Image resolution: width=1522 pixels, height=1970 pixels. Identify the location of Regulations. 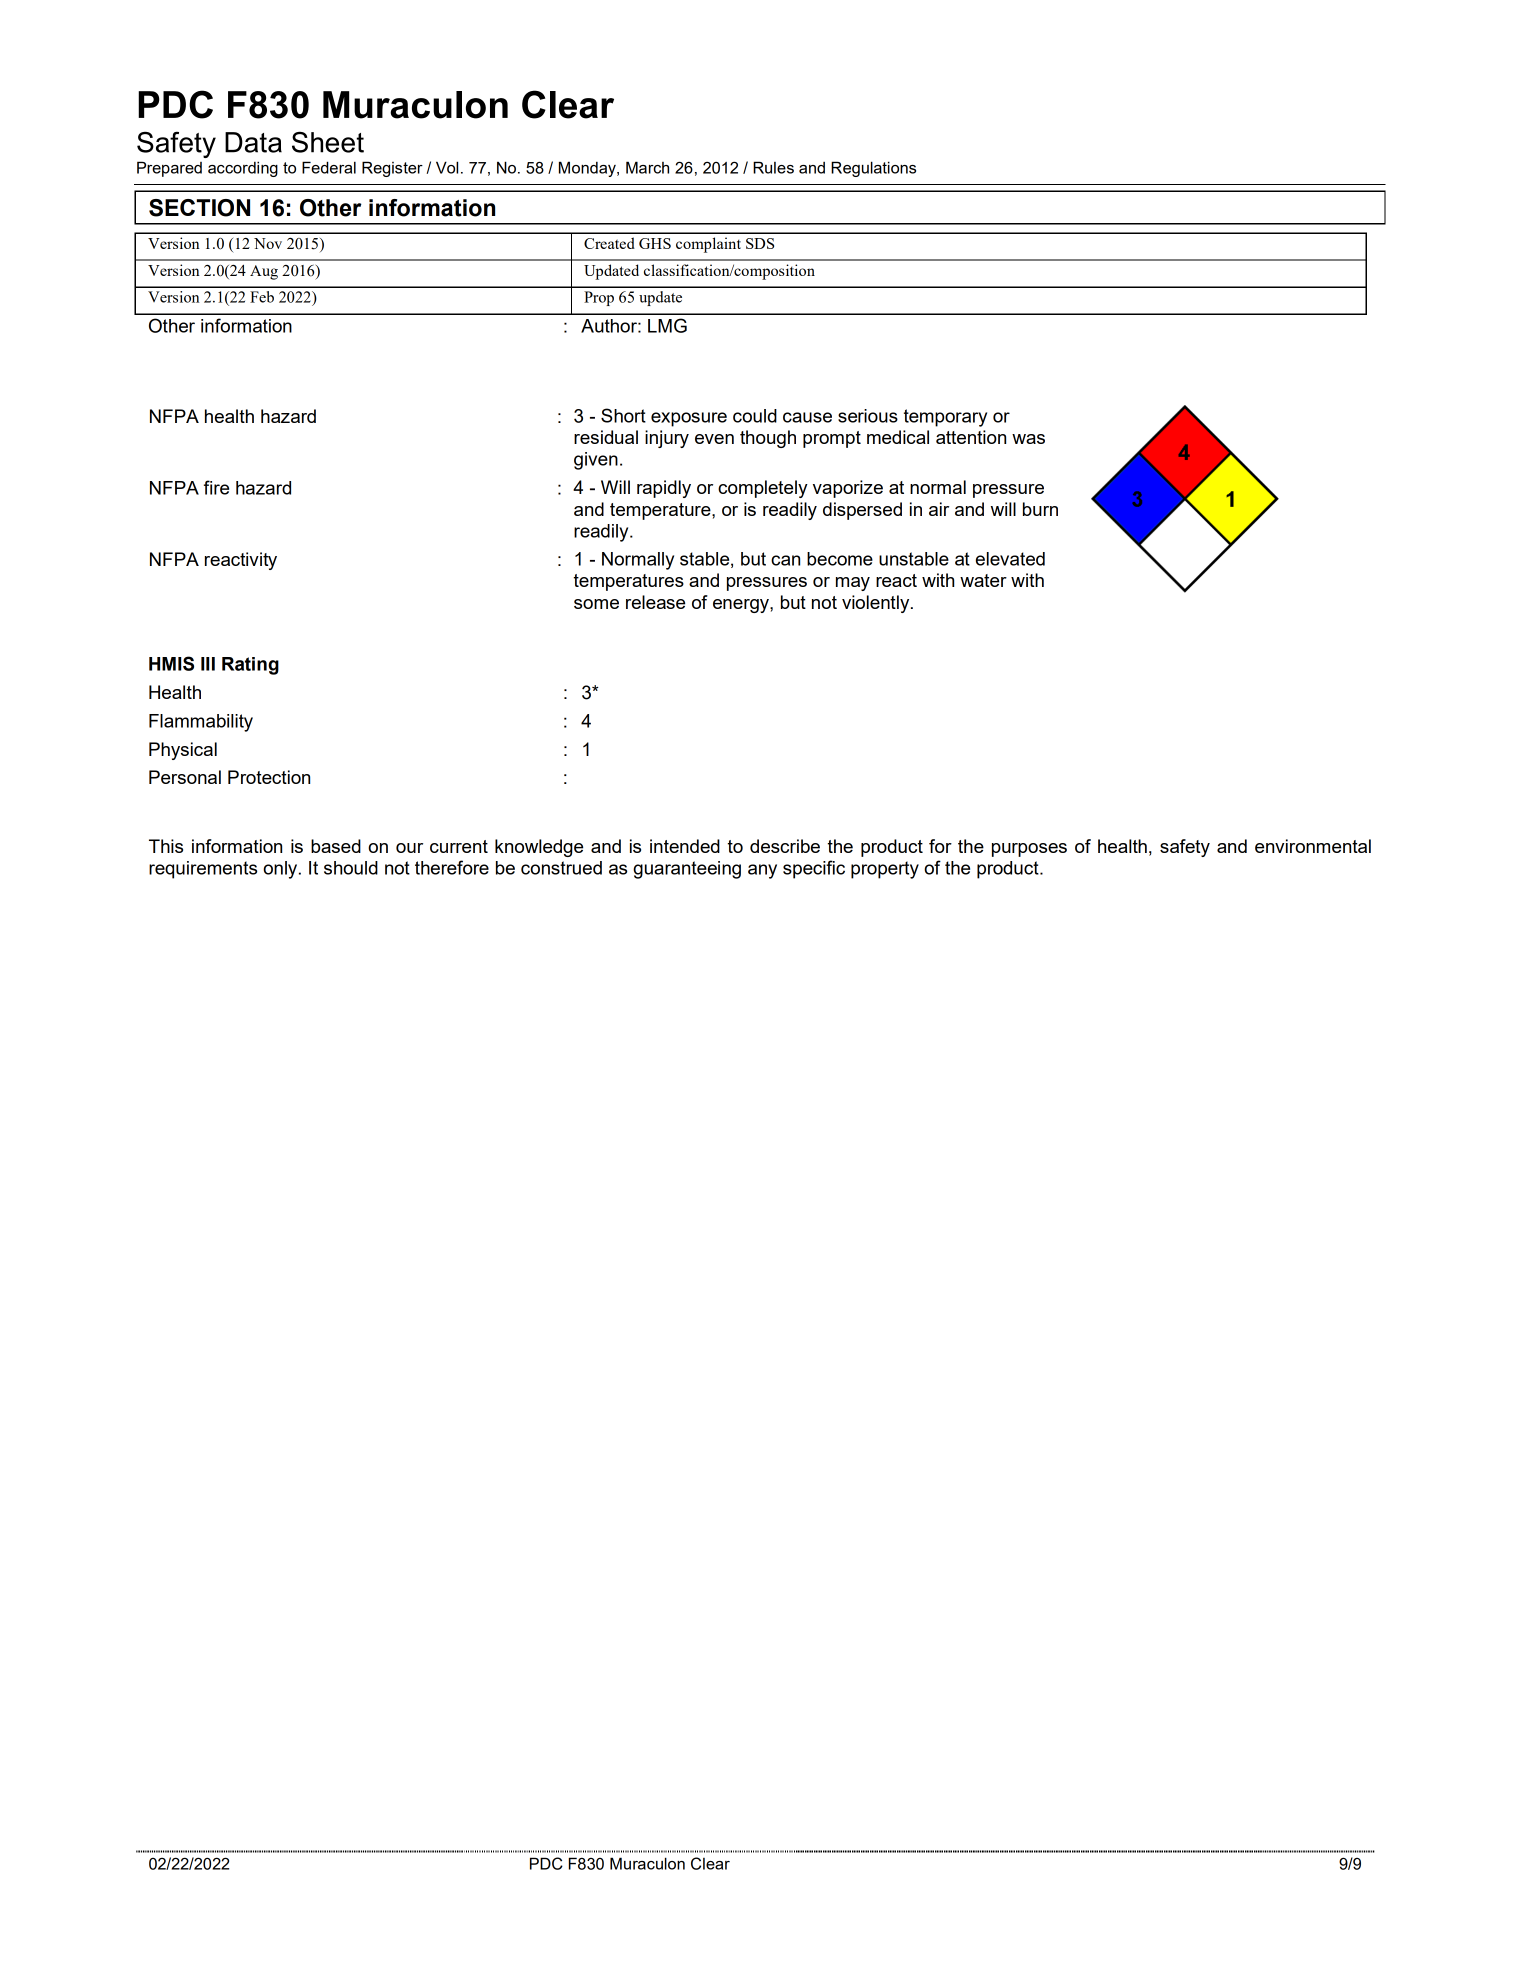
(873, 169).
